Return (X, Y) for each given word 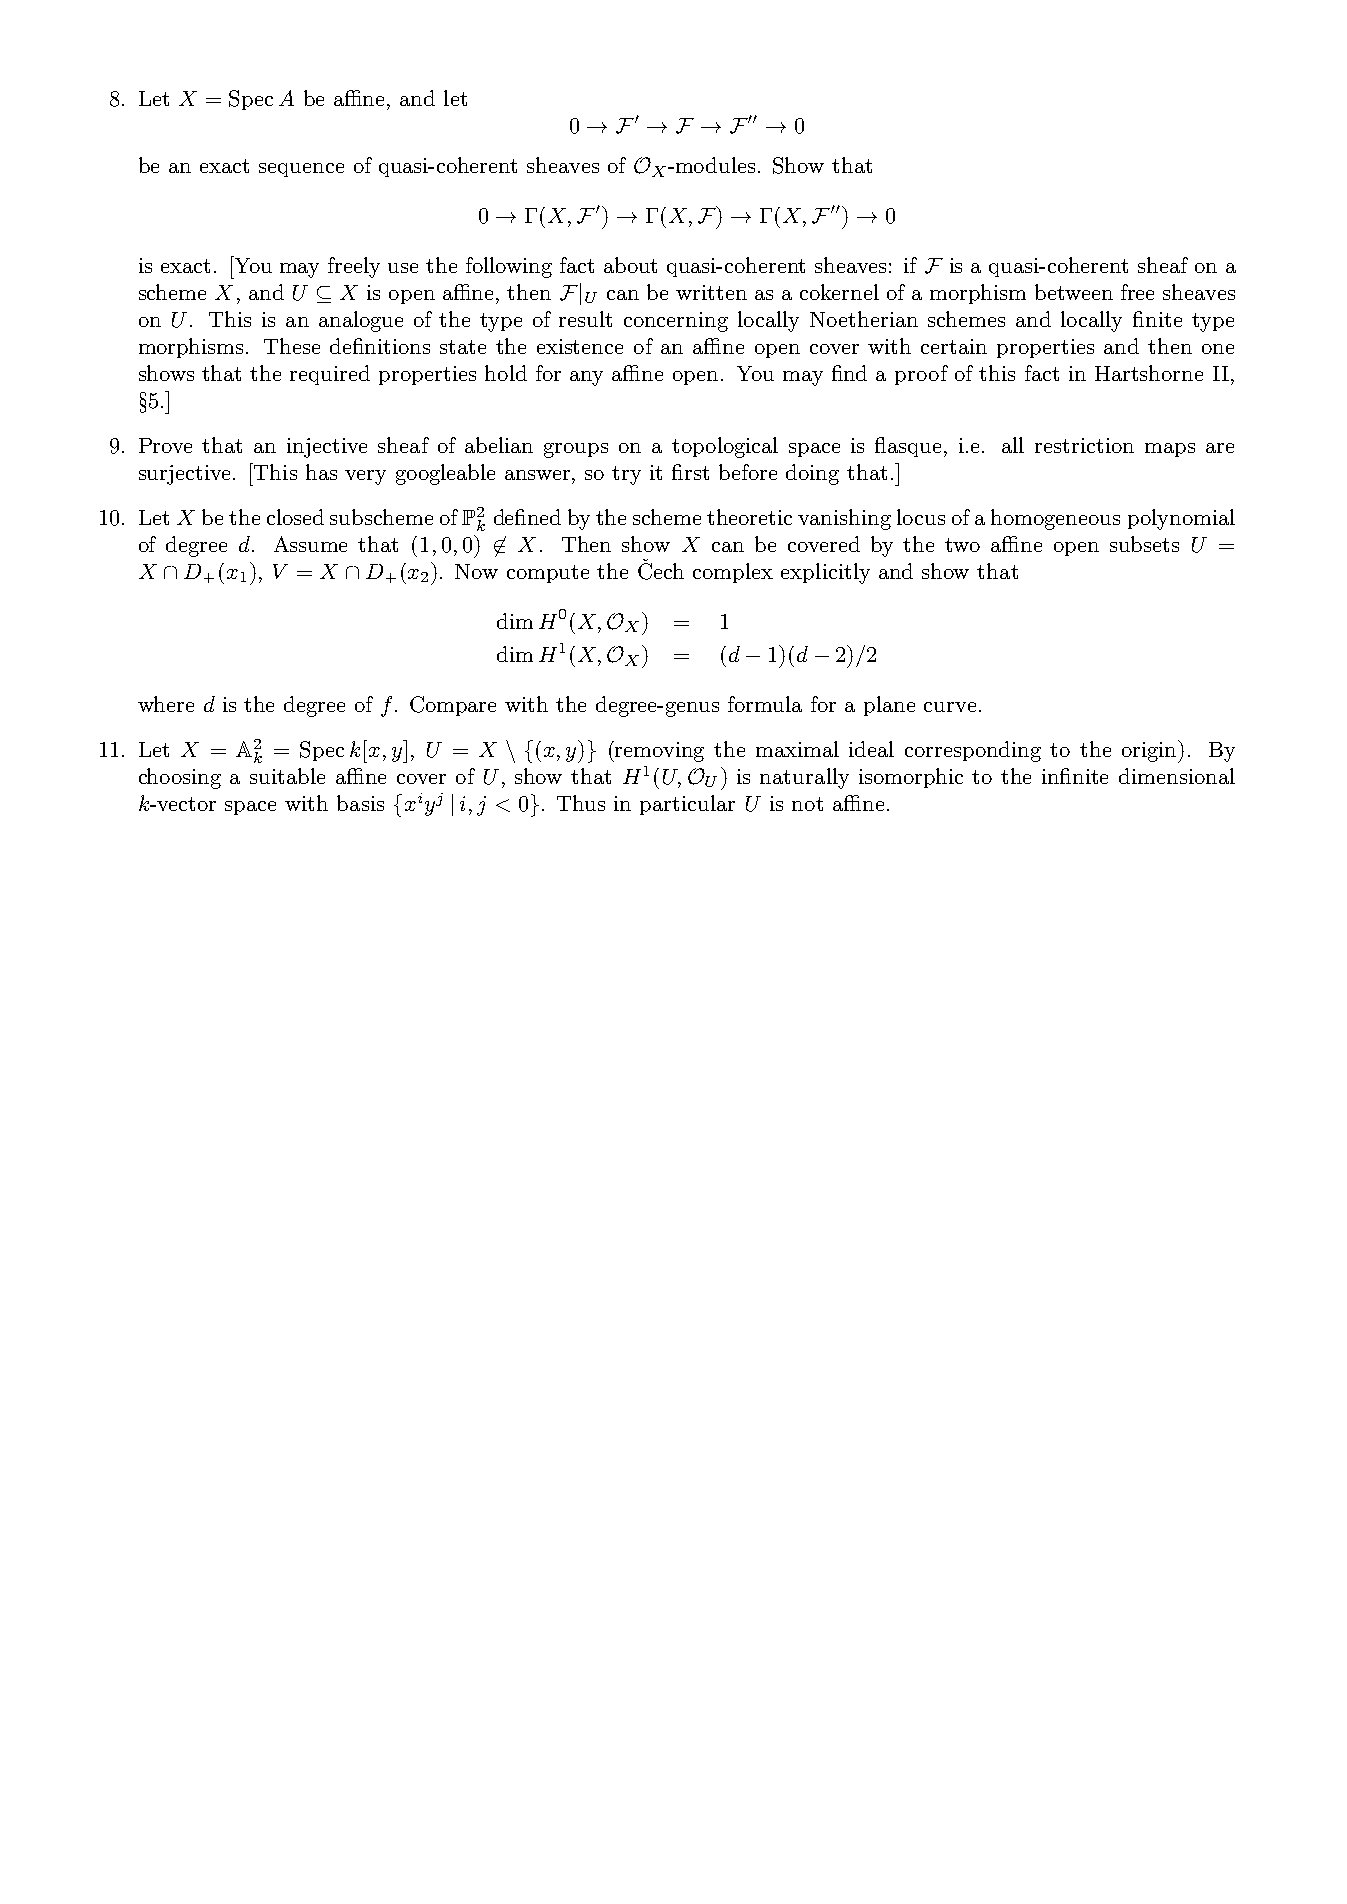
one (1218, 349)
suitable (287, 776)
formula (765, 704)
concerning (676, 322)
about (630, 265)
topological (725, 447)
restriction (1084, 445)
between (1074, 292)
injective (327, 448)
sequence (301, 170)
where (166, 704)
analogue (361, 321)
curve (950, 707)
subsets (1144, 544)
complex (733, 573)
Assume (310, 544)
